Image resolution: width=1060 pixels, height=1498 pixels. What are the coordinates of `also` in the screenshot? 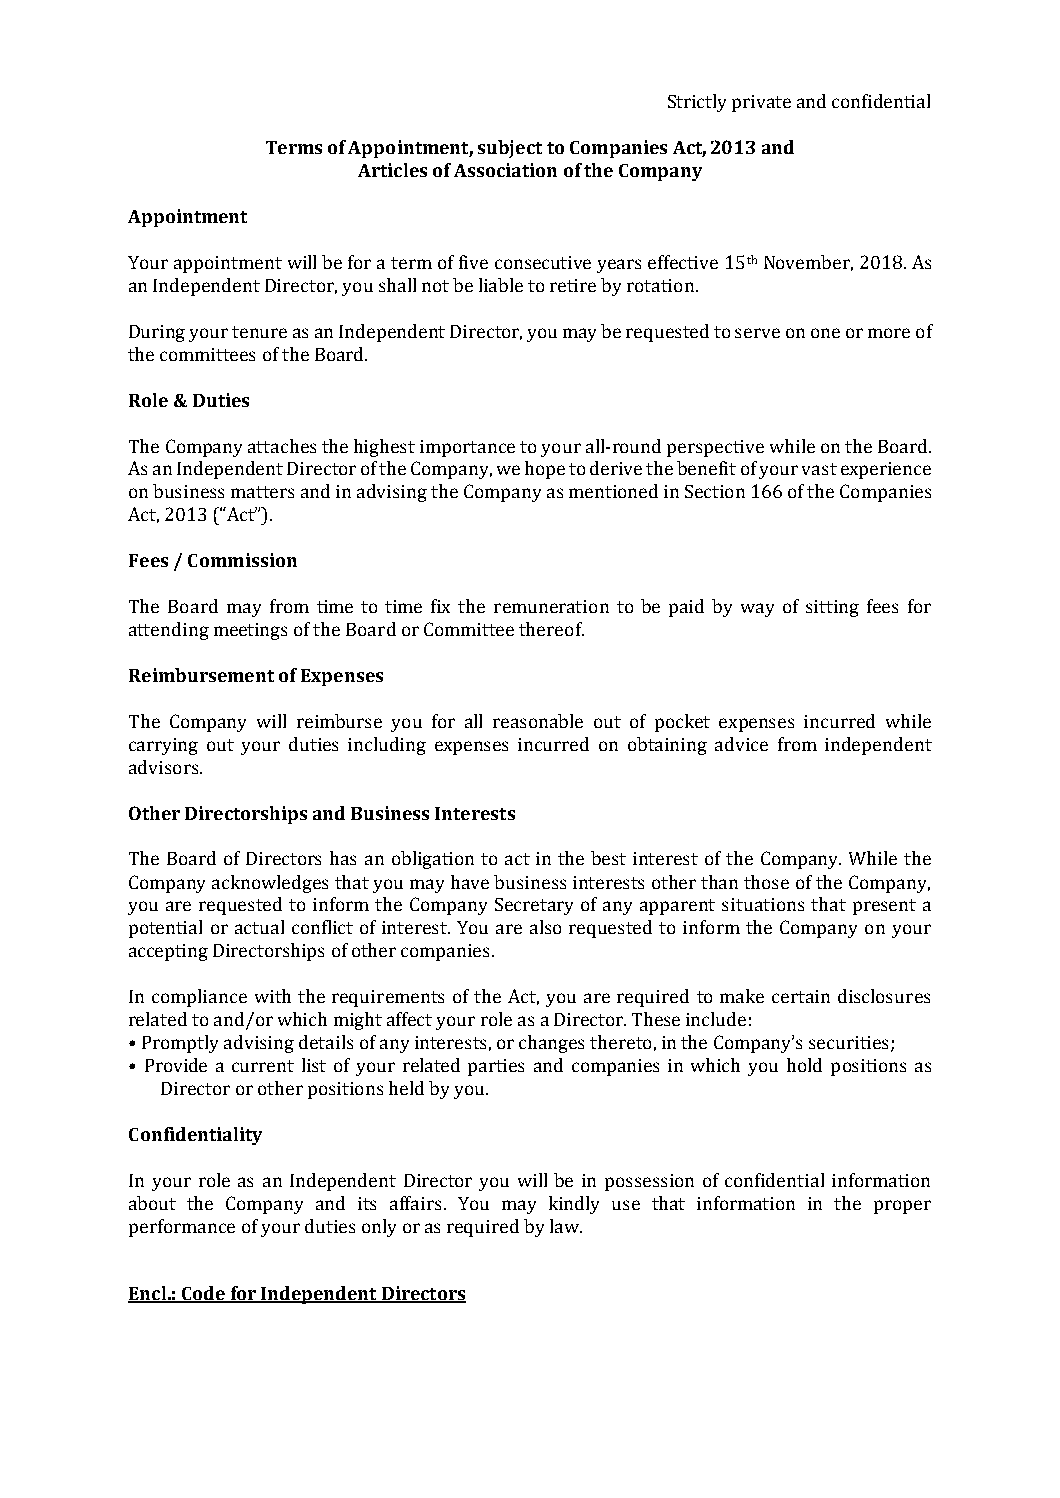 It's located at (545, 927).
